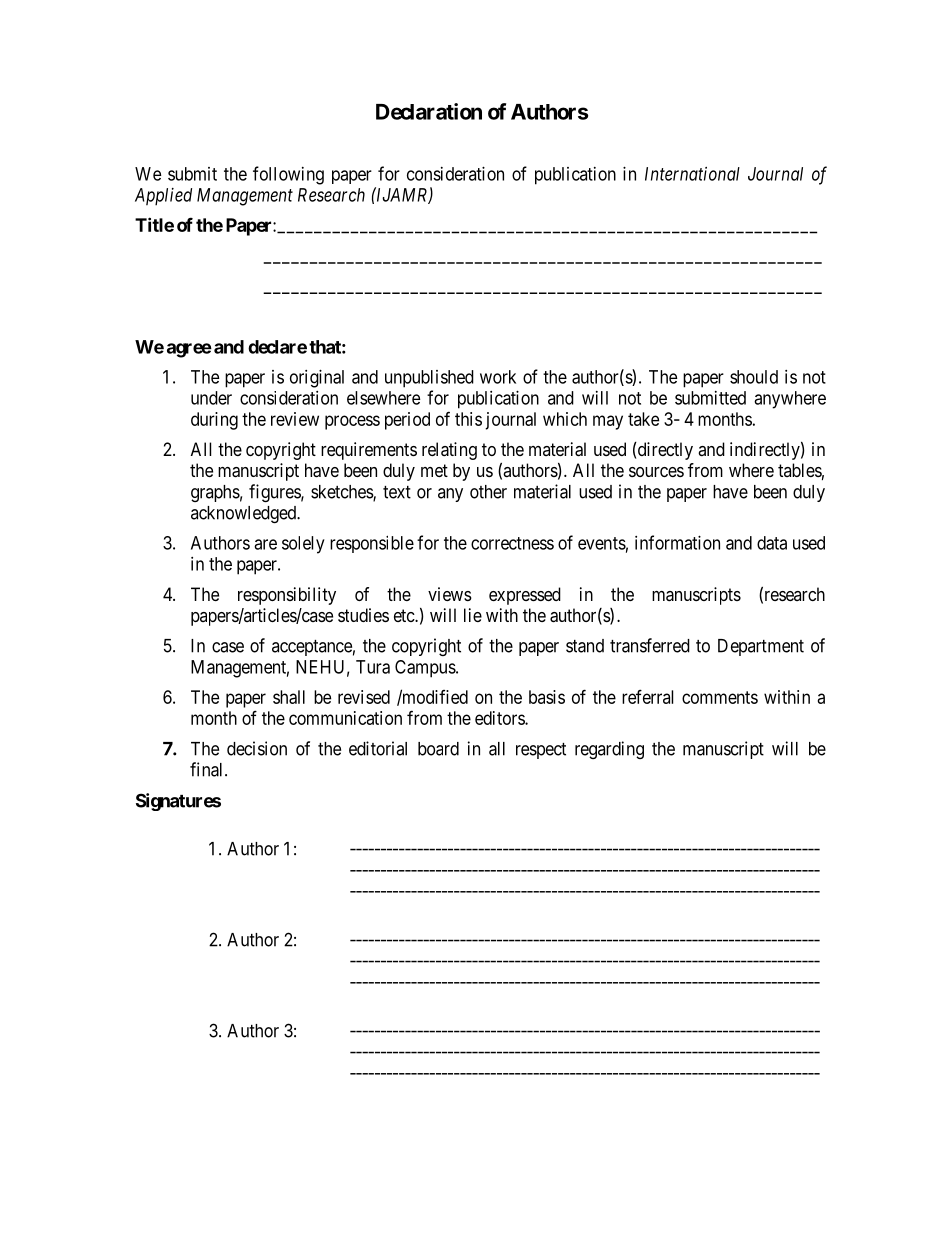 The image size is (952, 1255). What do you see at coordinates (692, 174) in the screenshot?
I see `International` at bounding box center [692, 174].
